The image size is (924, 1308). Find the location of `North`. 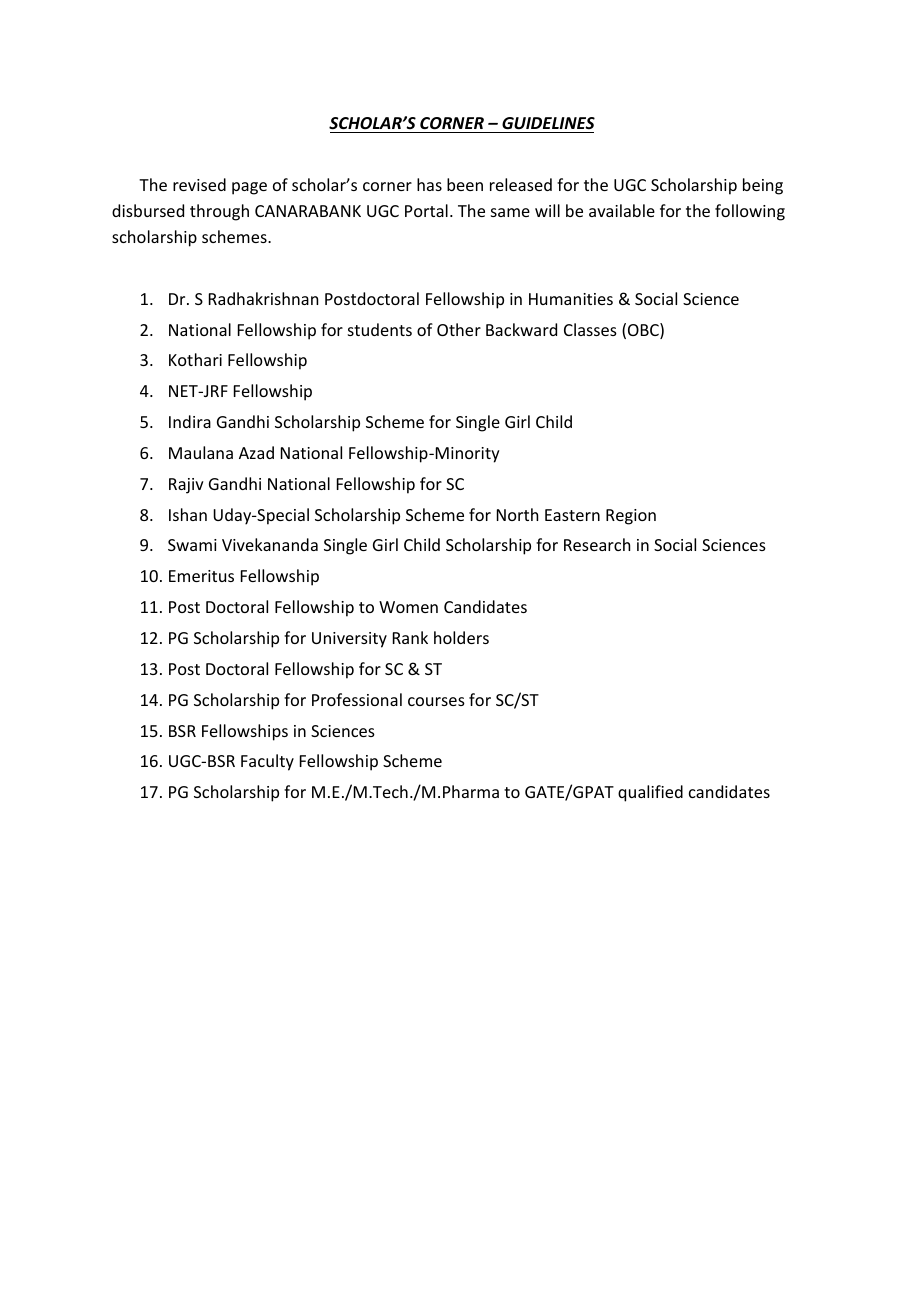

North is located at coordinates (517, 514).
